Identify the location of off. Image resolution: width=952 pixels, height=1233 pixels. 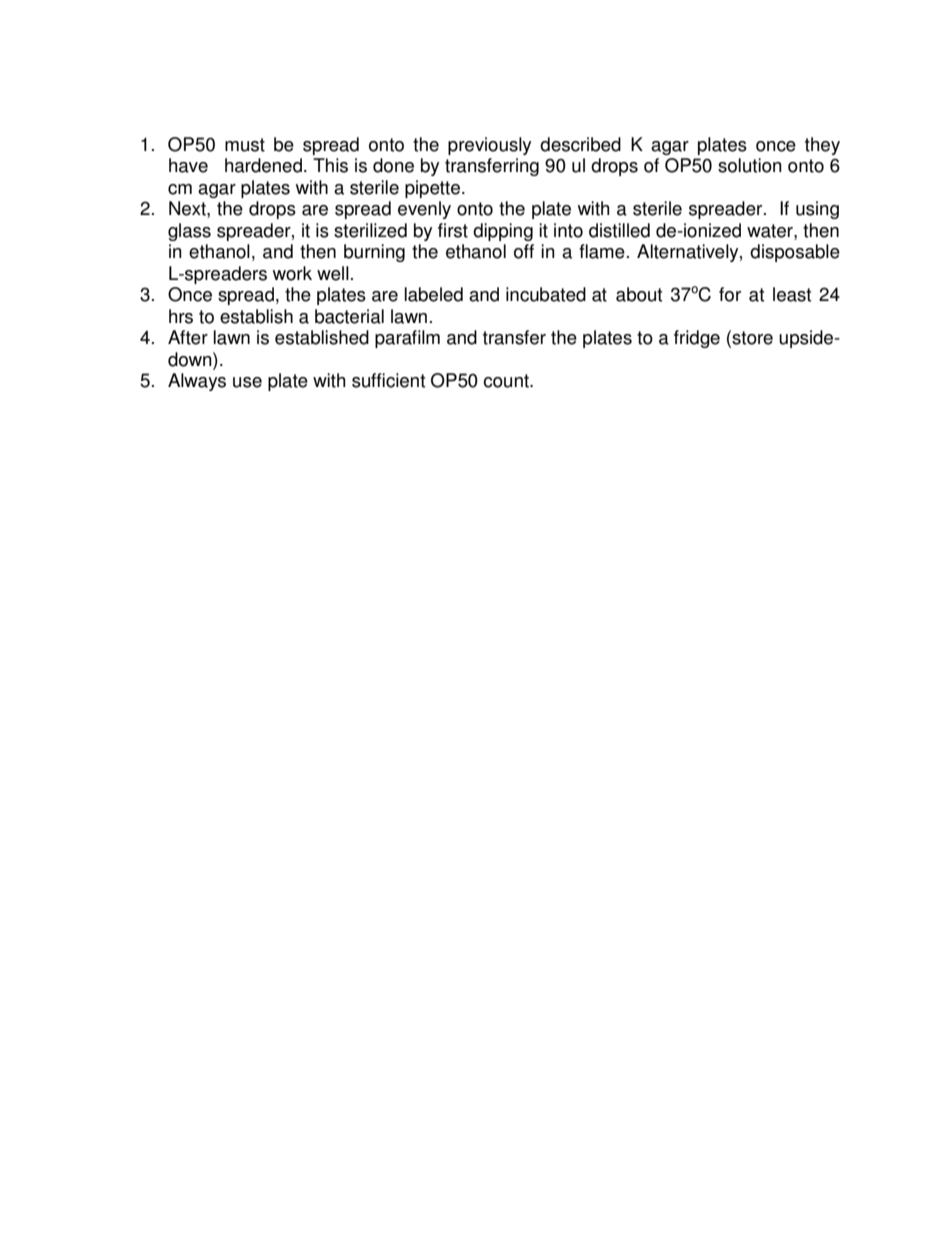
(524, 251).
